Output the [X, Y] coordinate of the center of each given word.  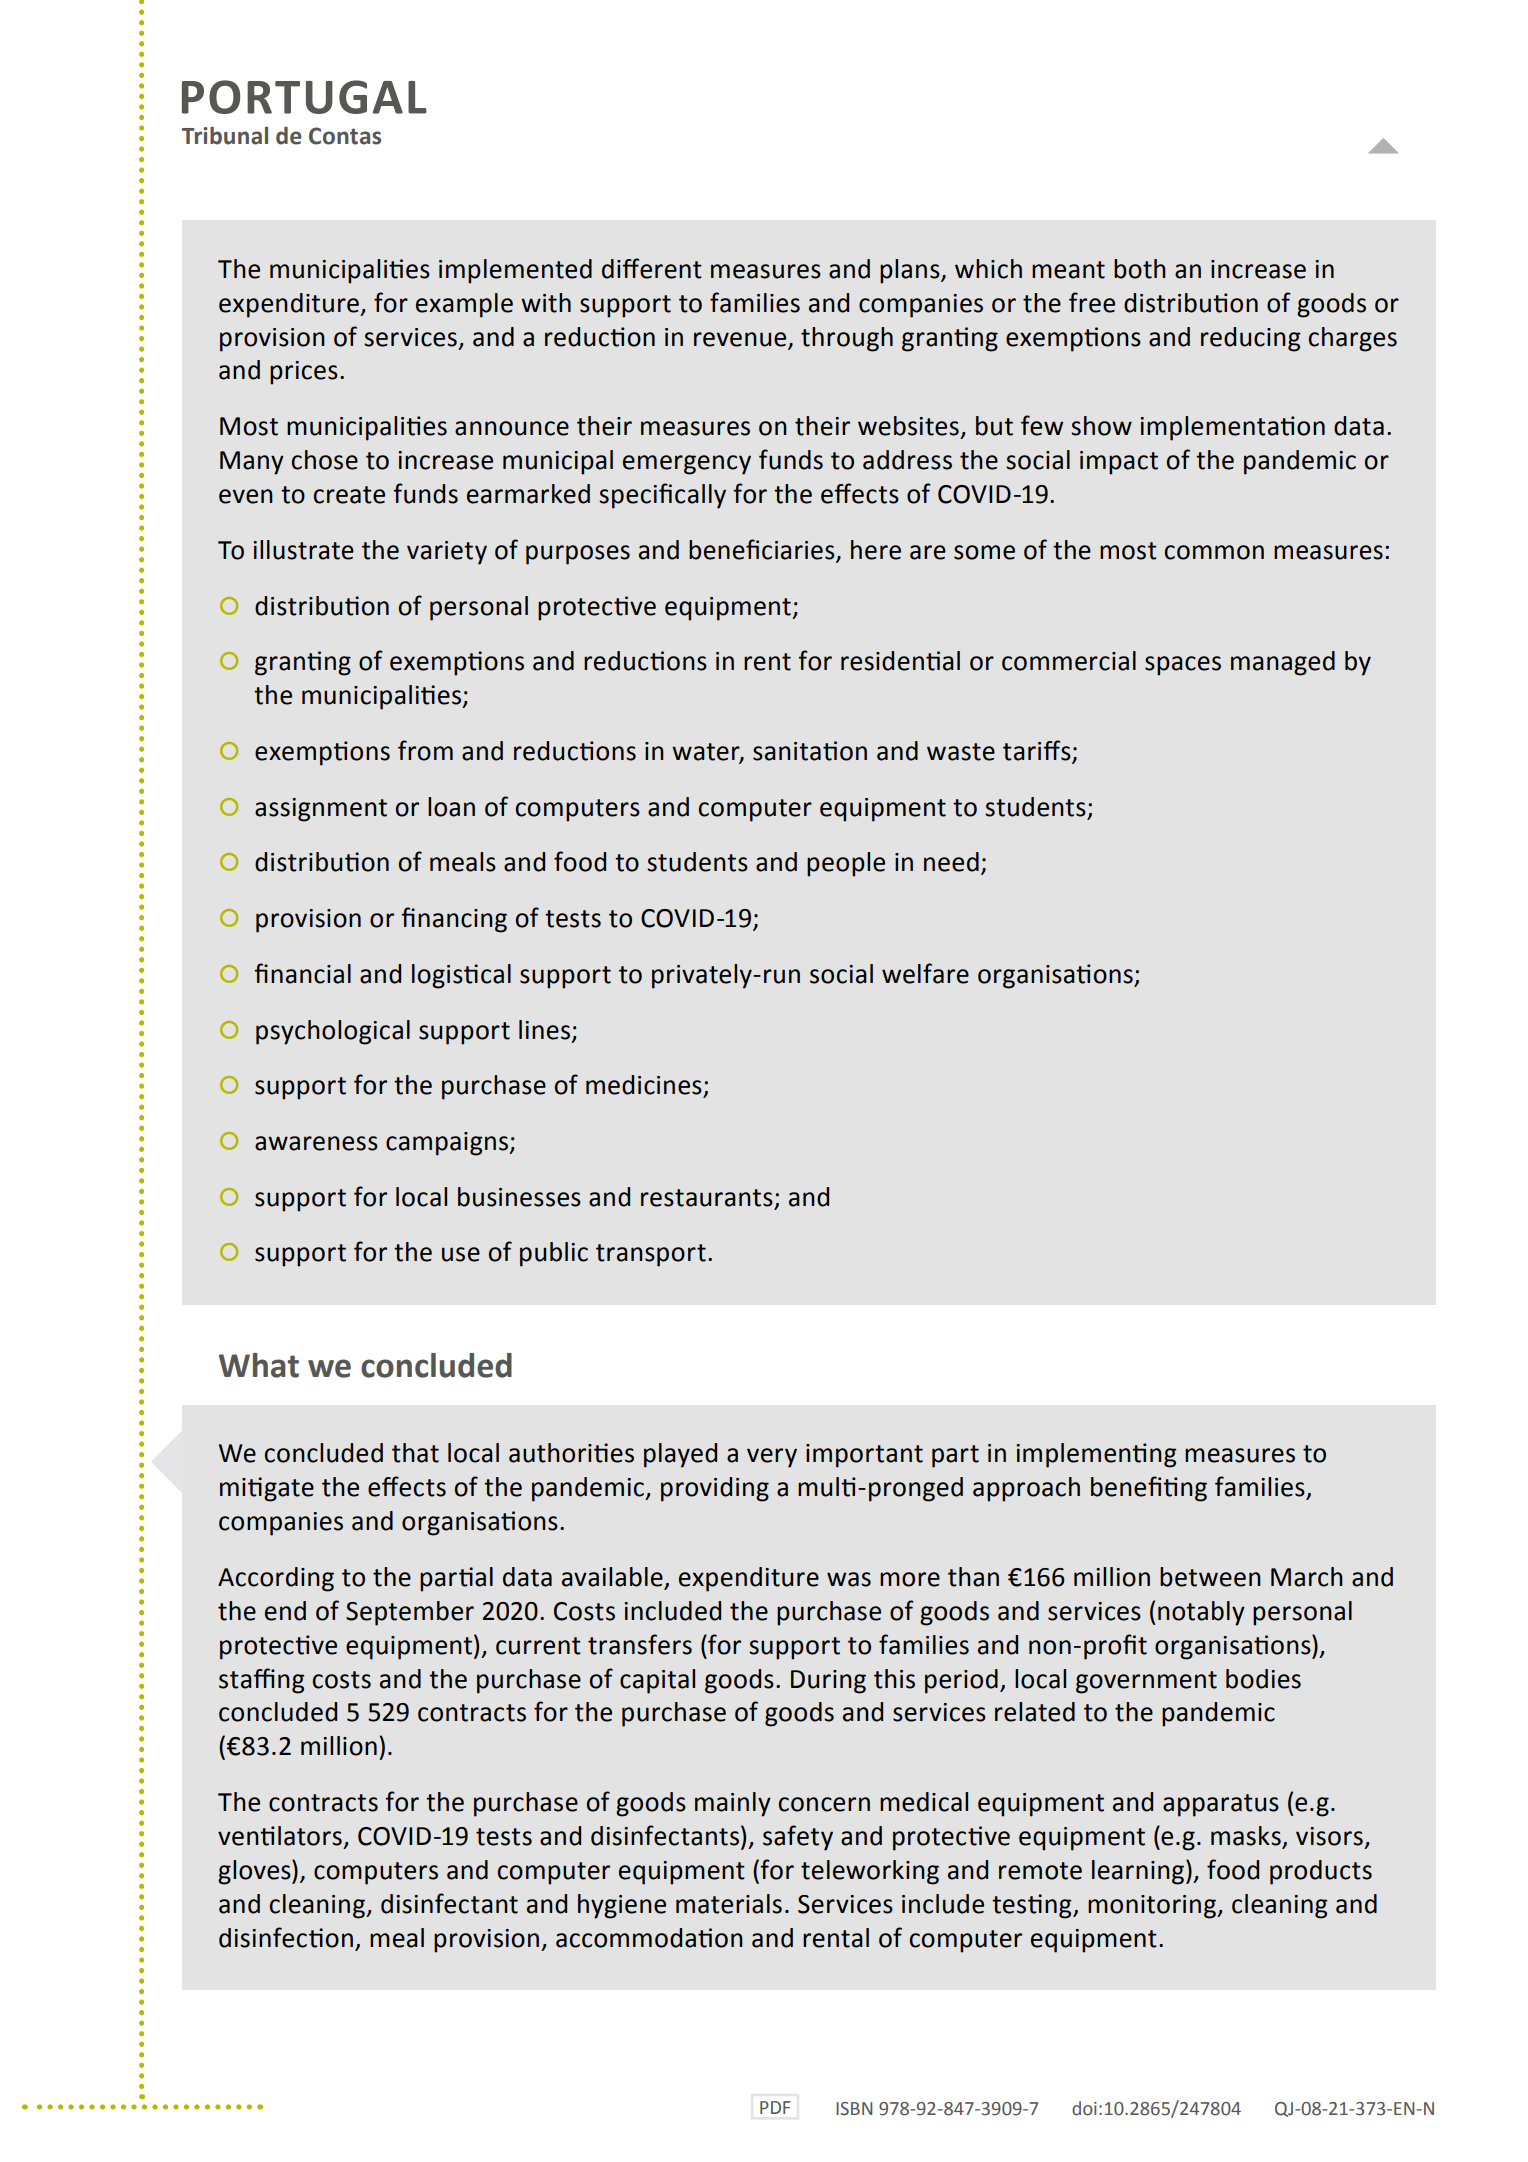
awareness [316, 1143]
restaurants [707, 1198]
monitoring [1153, 1907]
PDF [775, 2107]
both [1140, 269]
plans [911, 271]
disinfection [286, 1937]
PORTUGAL [304, 97]
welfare [925, 973]
